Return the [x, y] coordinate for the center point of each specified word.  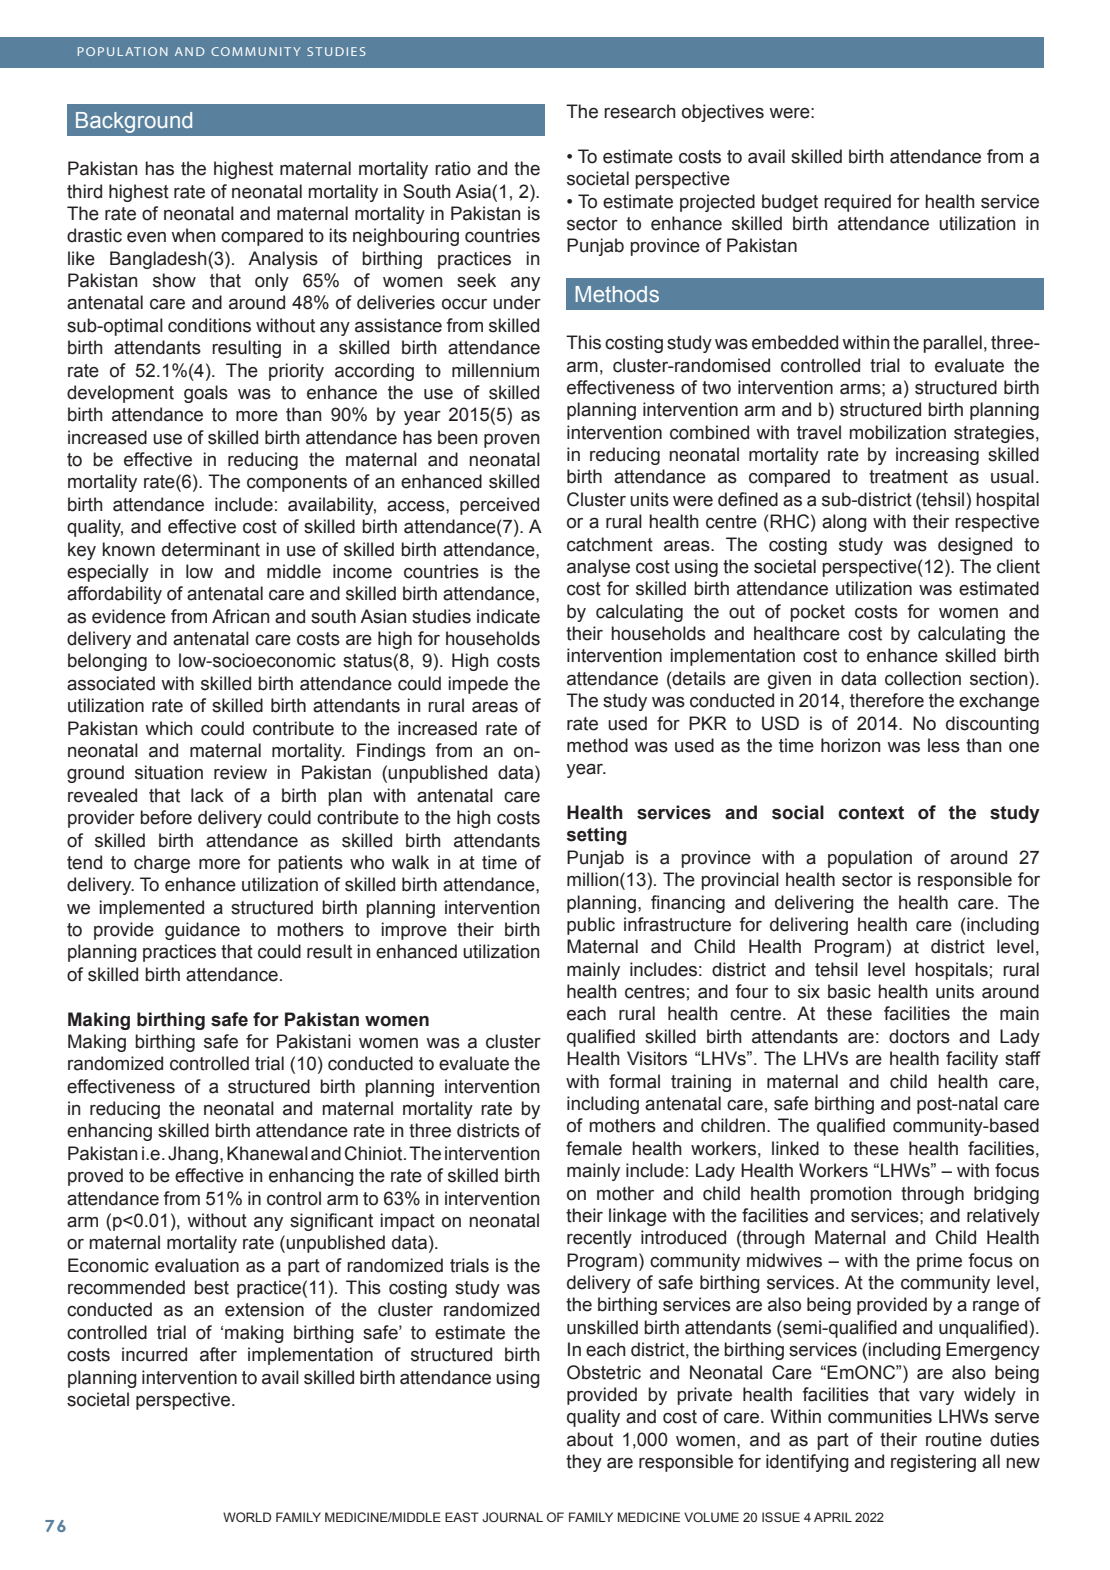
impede [478, 685]
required [857, 203]
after [218, 1354]
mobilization [897, 432]
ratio [453, 168]
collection [923, 678]
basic [849, 991]
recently [599, 1239]
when [193, 235]
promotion [850, 1195]
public [591, 926]
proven [511, 441]
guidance [202, 931]
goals [206, 394]
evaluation [197, 1265]
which [169, 728]
